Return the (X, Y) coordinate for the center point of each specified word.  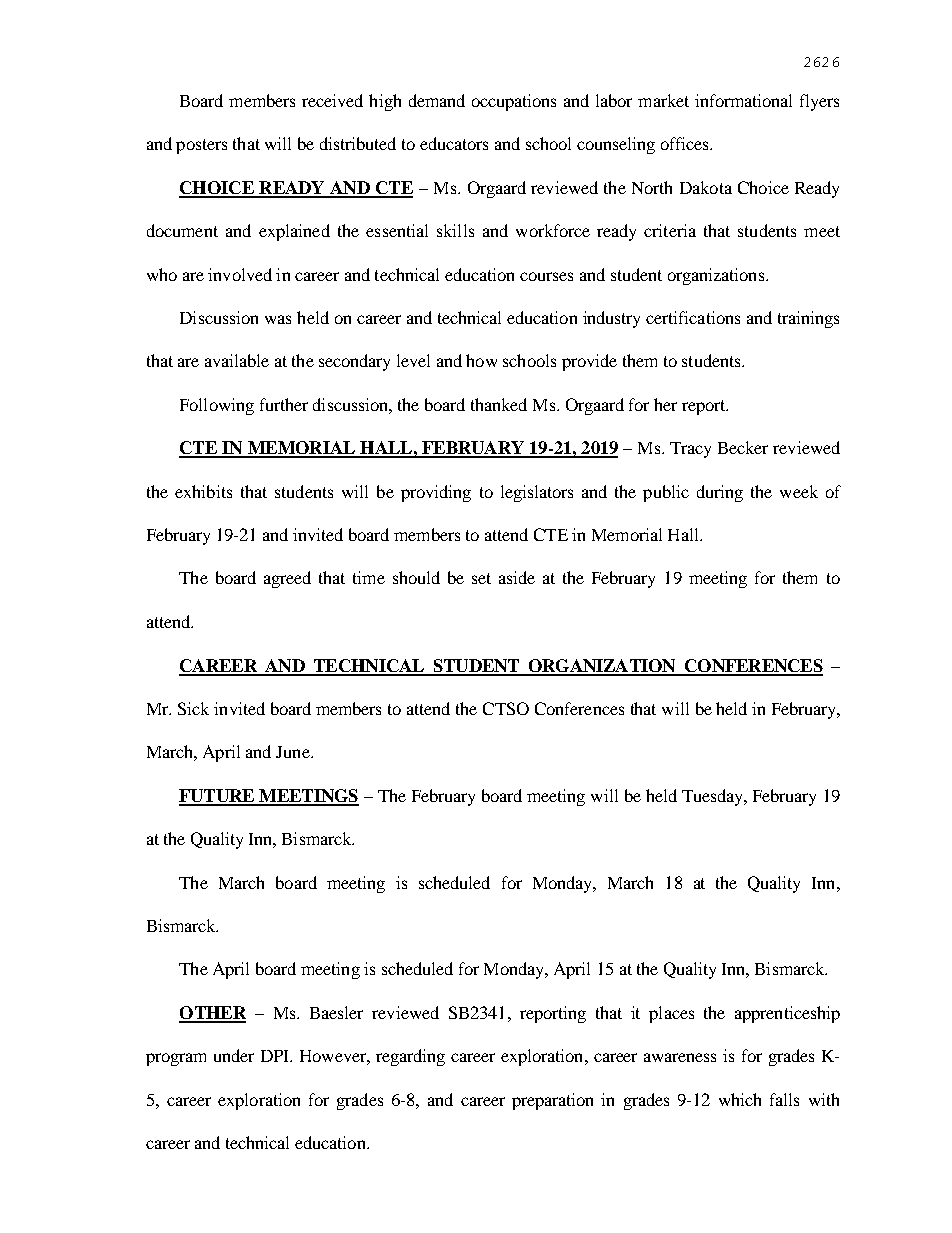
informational (743, 100)
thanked (499, 404)
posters (201, 146)
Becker (743, 447)
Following (217, 406)
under (234, 1055)
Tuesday (714, 797)
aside (517, 577)
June (294, 752)
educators (454, 143)
